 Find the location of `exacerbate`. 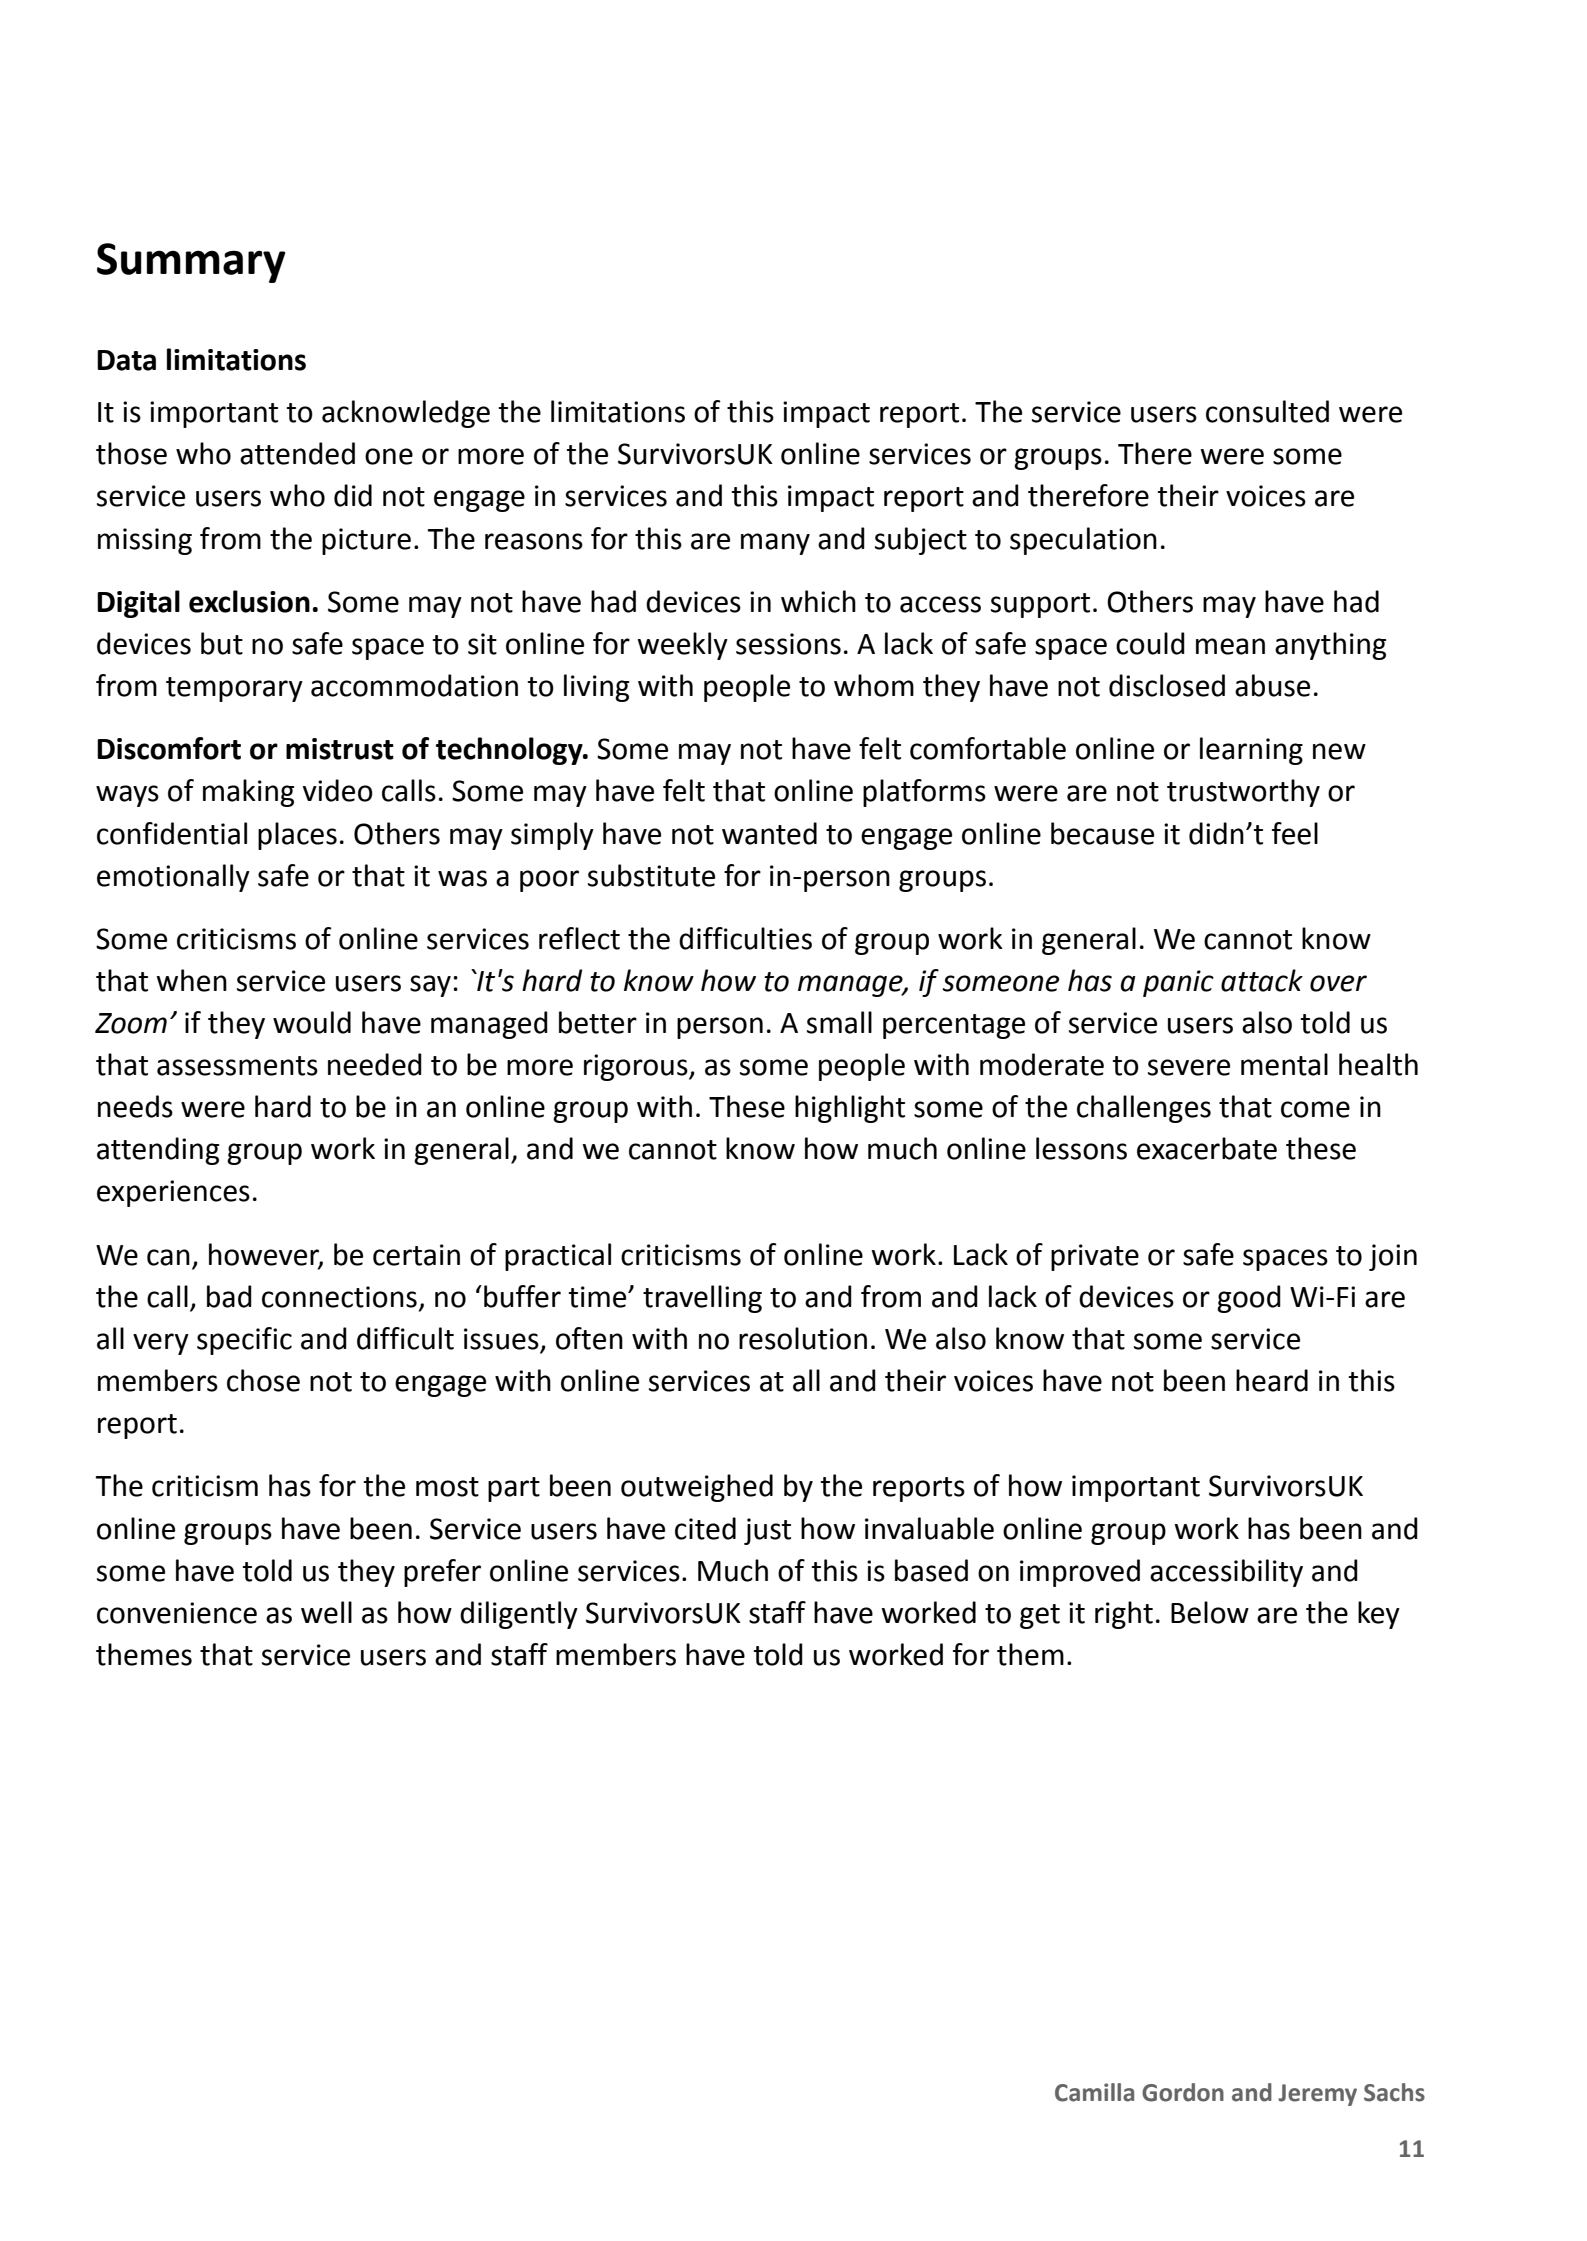

exacerbate is located at coordinates (1207, 1148).
